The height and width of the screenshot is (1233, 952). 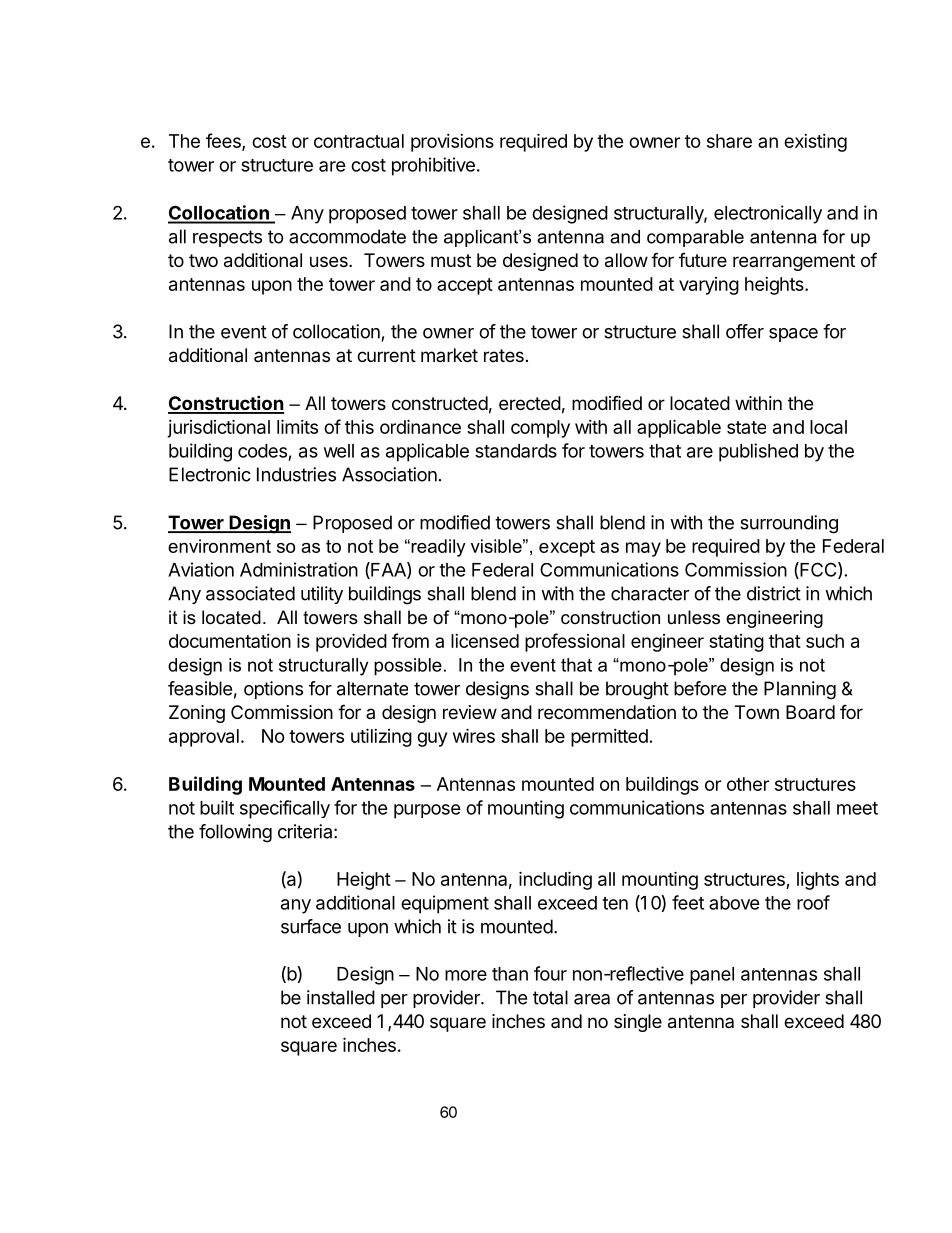 I want to click on existing, so click(x=815, y=143).
